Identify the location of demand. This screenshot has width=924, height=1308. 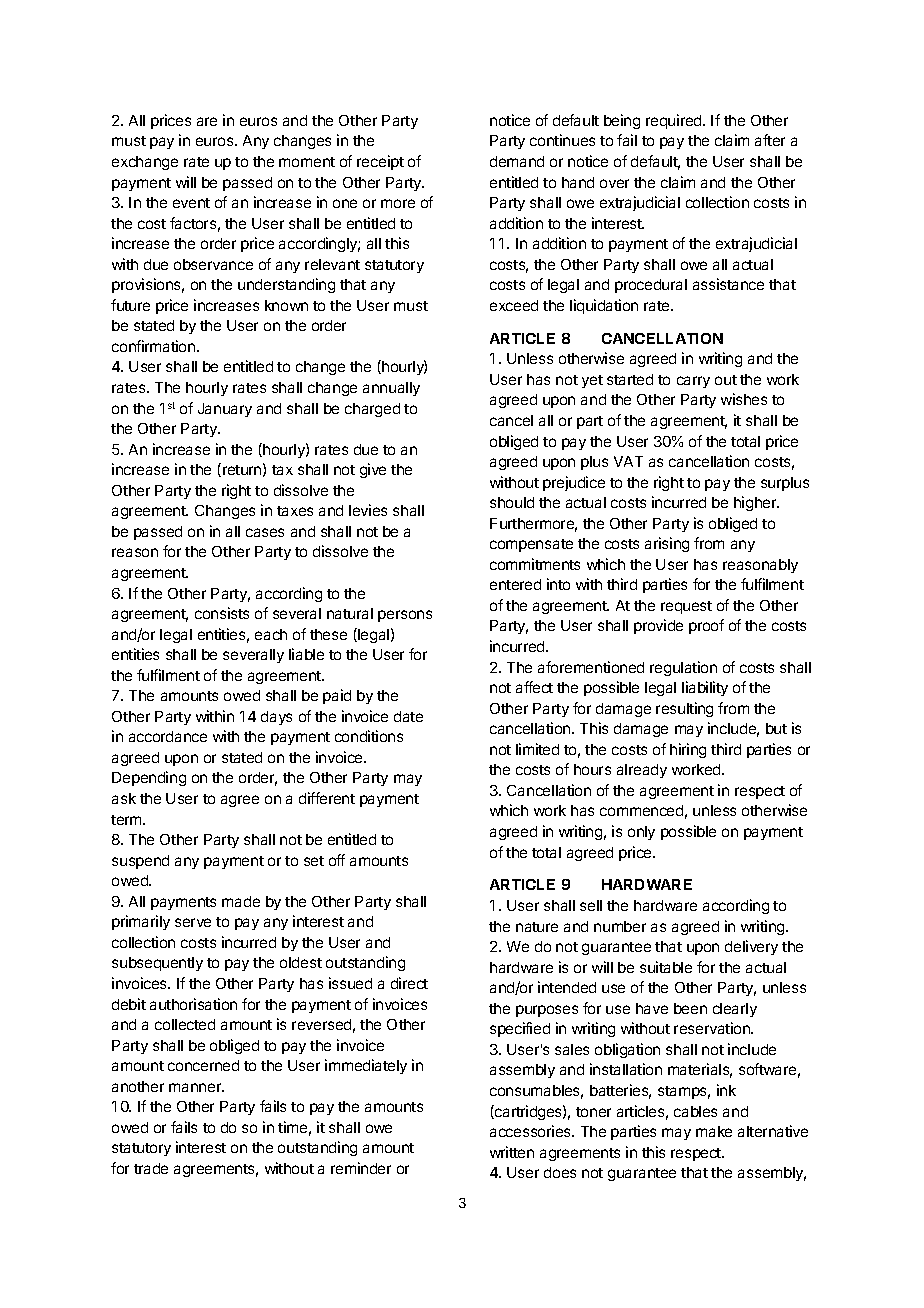
(517, 161).
